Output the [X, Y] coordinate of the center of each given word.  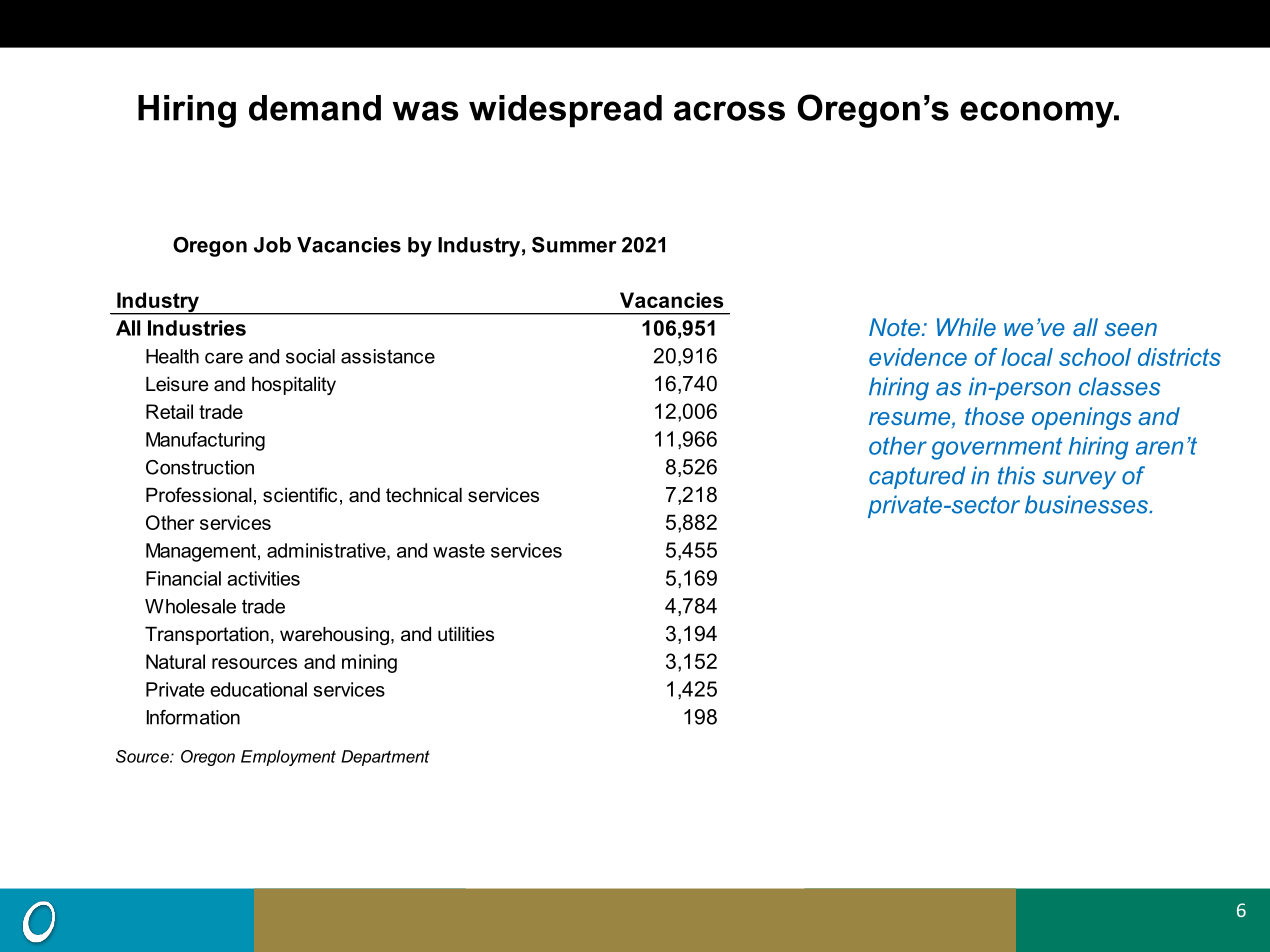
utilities [466, 634]
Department [385, 758]
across [729, 111]
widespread [565, 111]
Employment [288, 758]
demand [315, 108]
